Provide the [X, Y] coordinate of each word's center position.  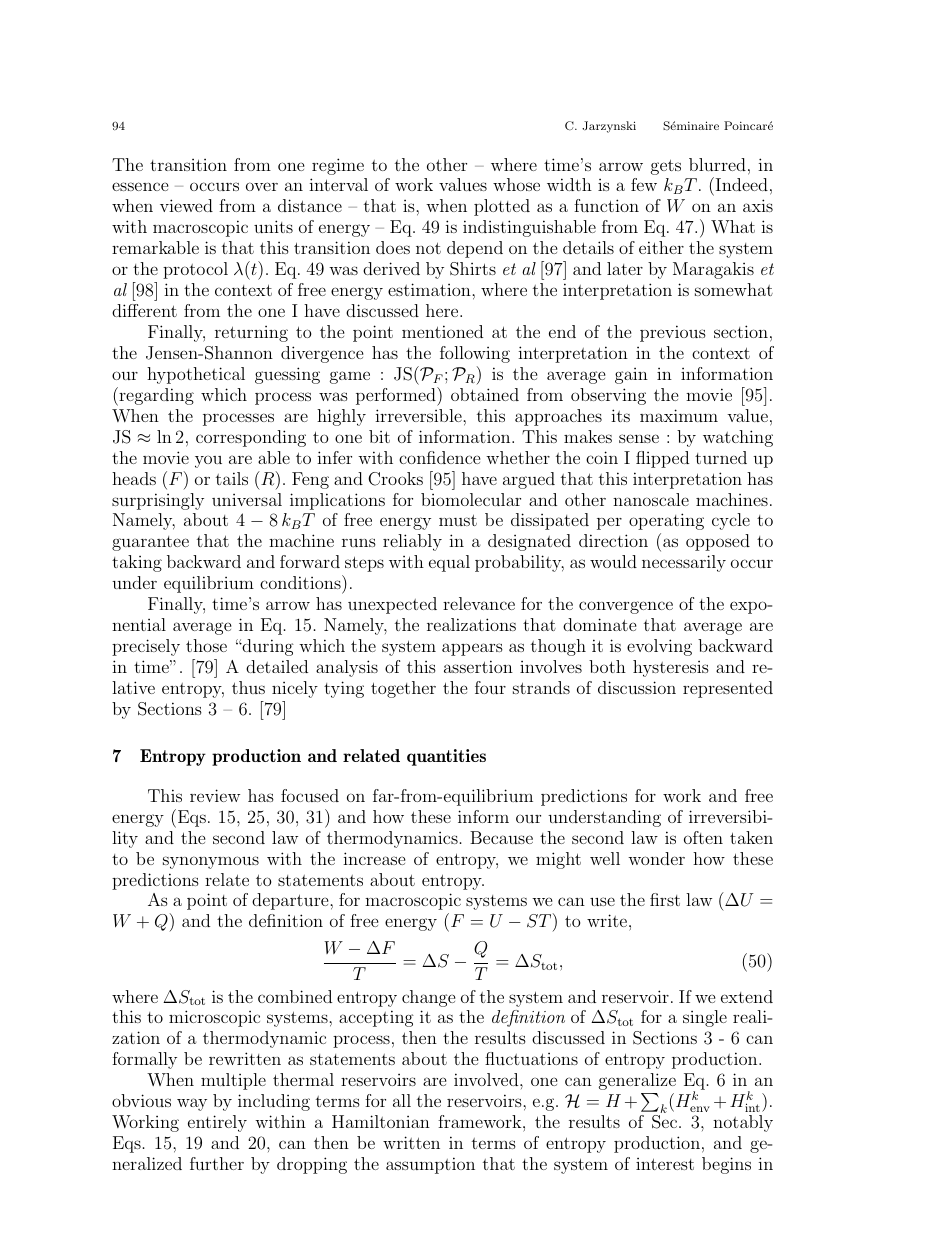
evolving [659, 647]
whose [516, 184]
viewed [186, 205]
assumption [430, 1165]
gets [666, 167]
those [206, 645]
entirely [217, 1123]
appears [472, 649]
